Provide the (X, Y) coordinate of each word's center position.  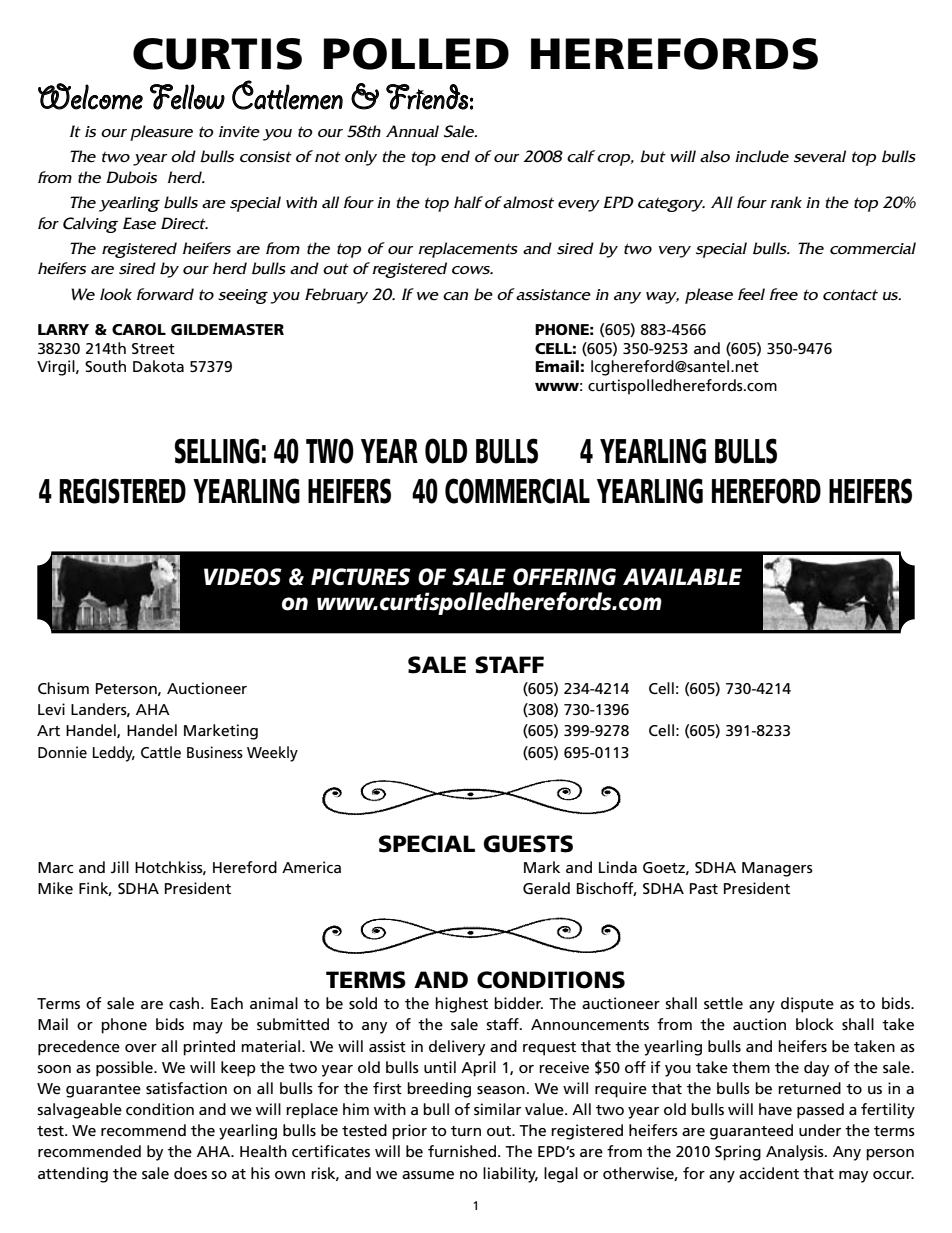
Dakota (158, 366)
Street (153, 348)
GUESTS (528, 844)
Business (215, 752)
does (190, 1173)
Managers (777, 869)
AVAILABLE (682, 576)
